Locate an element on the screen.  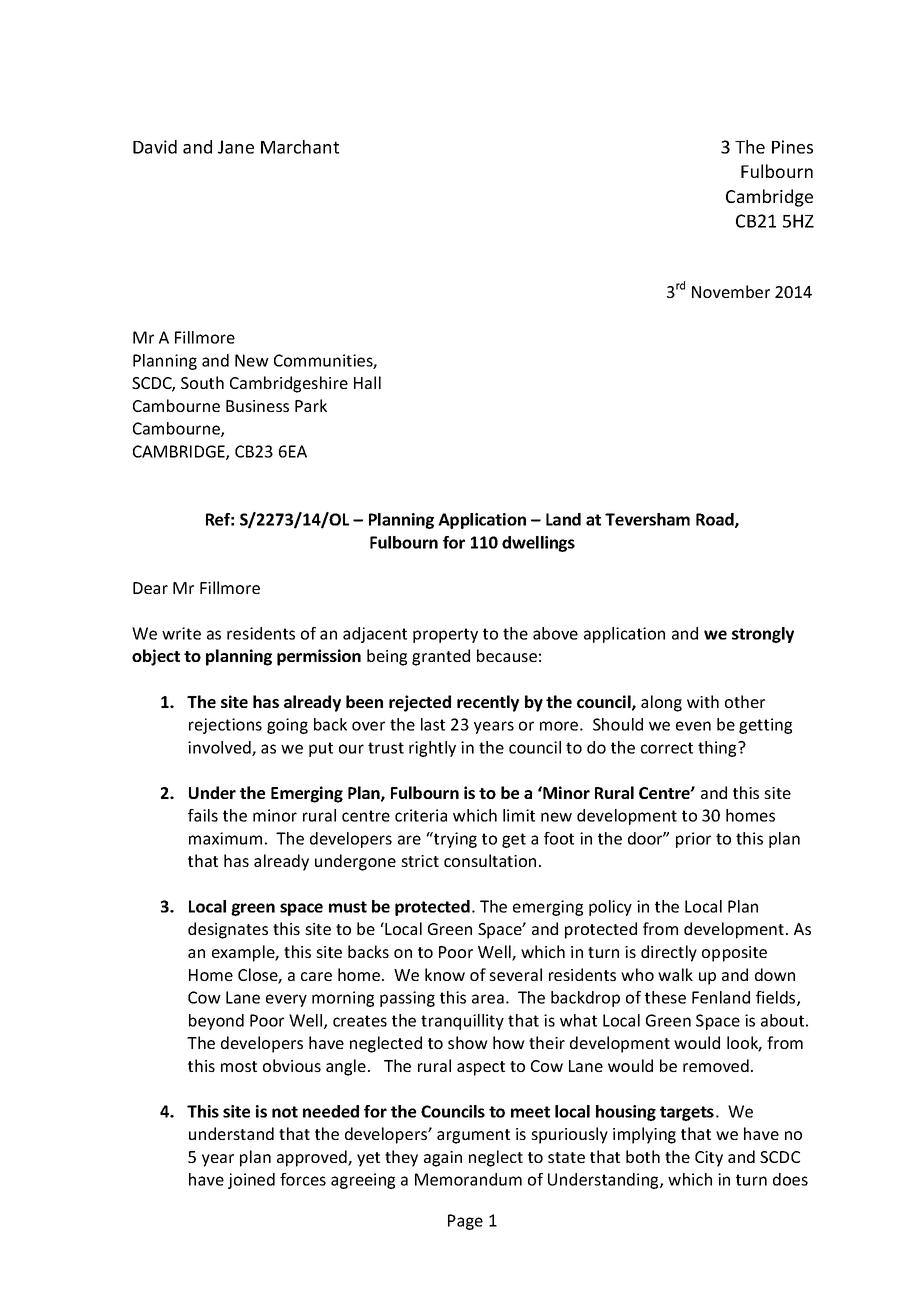
Pines is located at coordinates (792, 147).
